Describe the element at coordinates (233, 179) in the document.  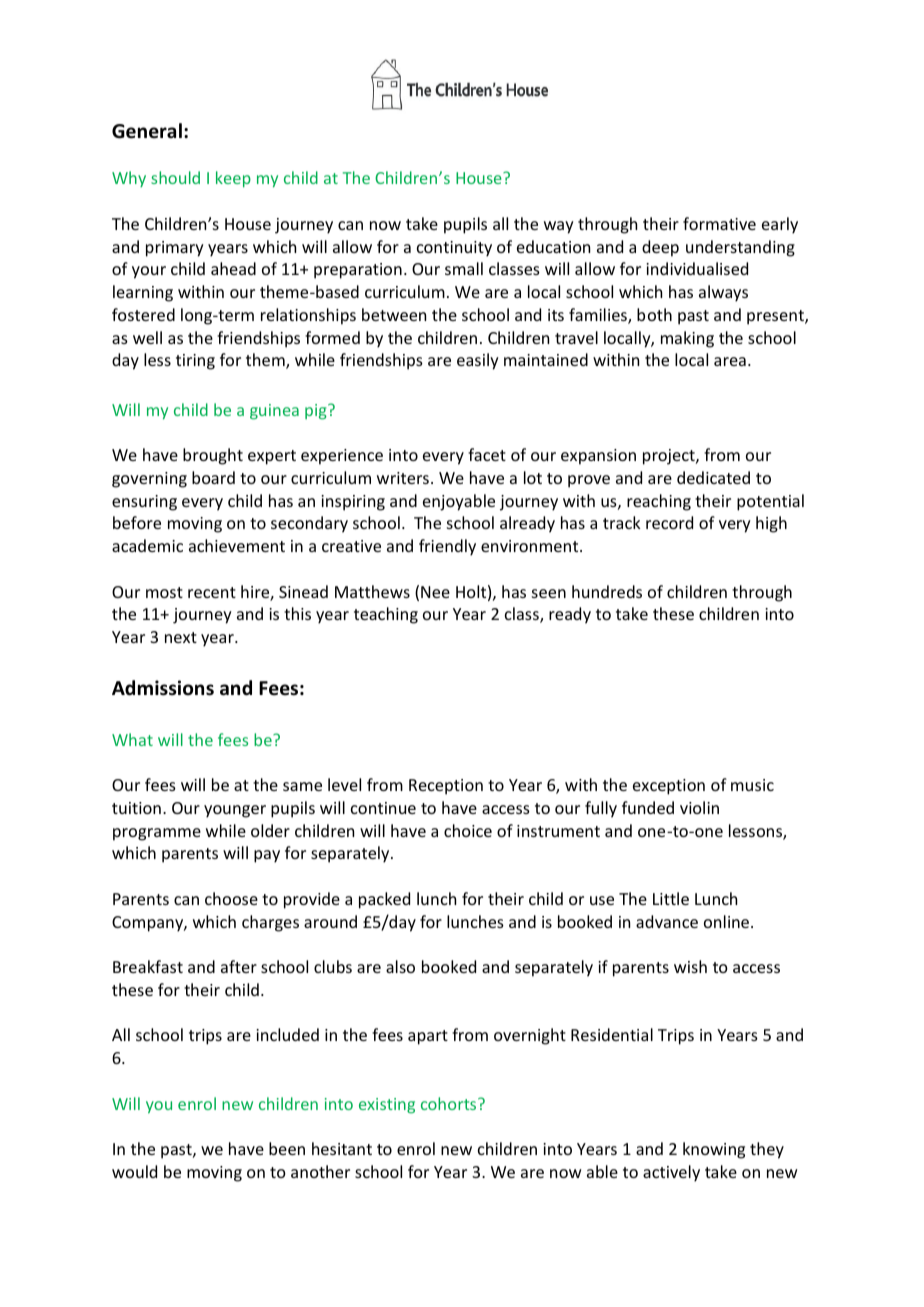
I see `keep` at that location.
